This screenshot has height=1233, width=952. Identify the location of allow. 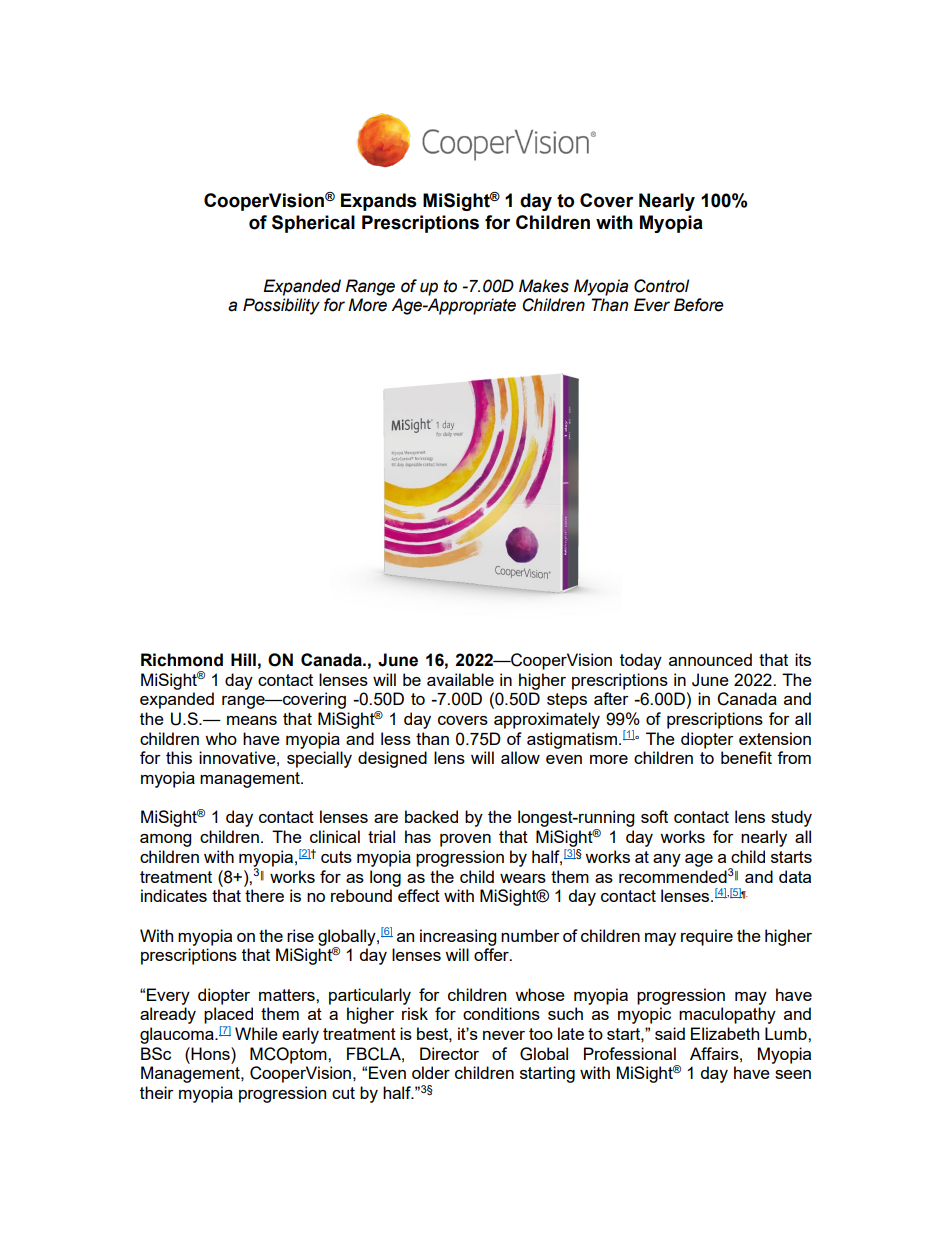
(520, 757).
